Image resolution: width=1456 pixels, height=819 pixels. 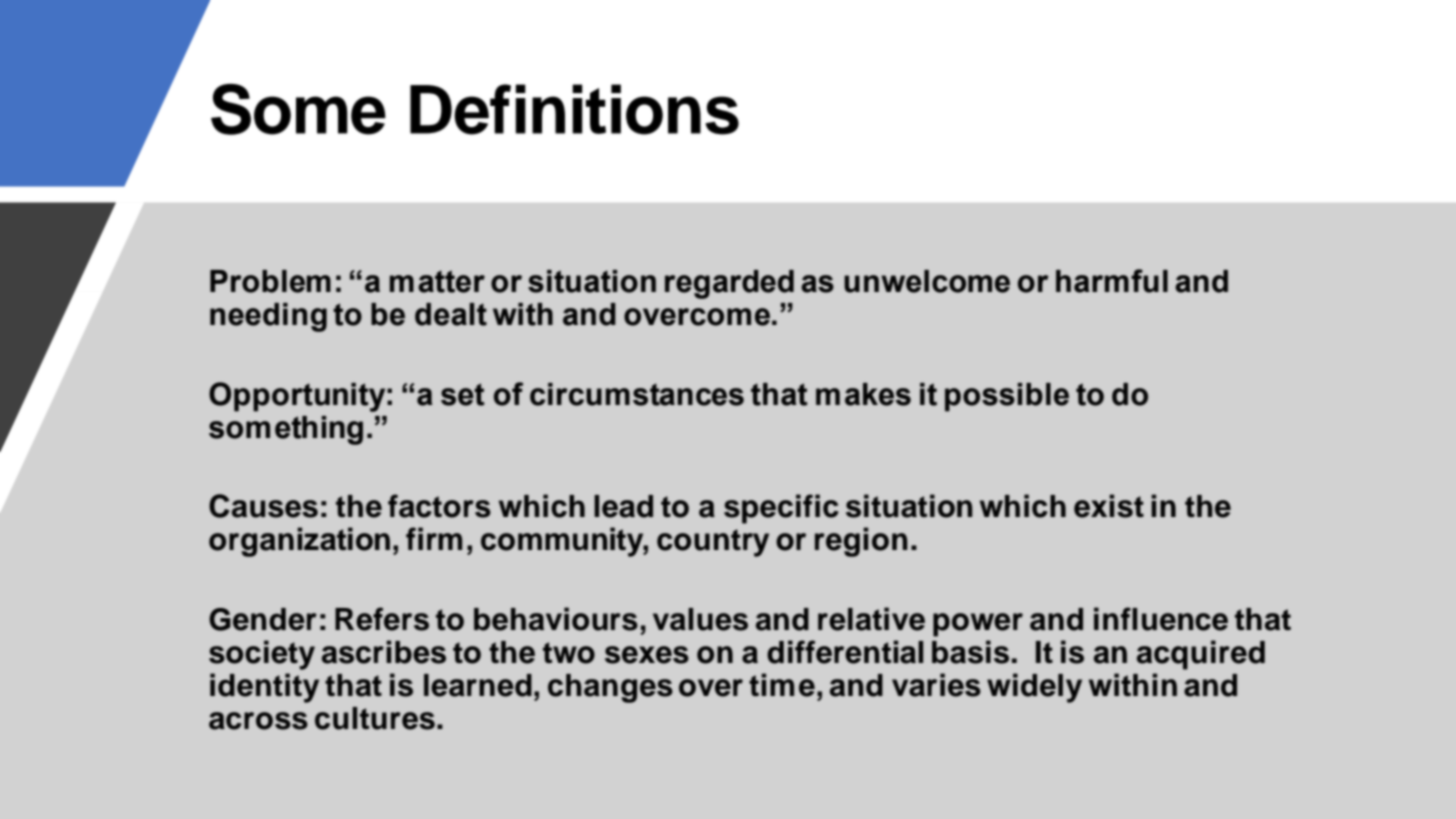 What do you see at coordinates (375, 718) in the screenshot?
I see `cultures` at bounding box center [375, 718].
